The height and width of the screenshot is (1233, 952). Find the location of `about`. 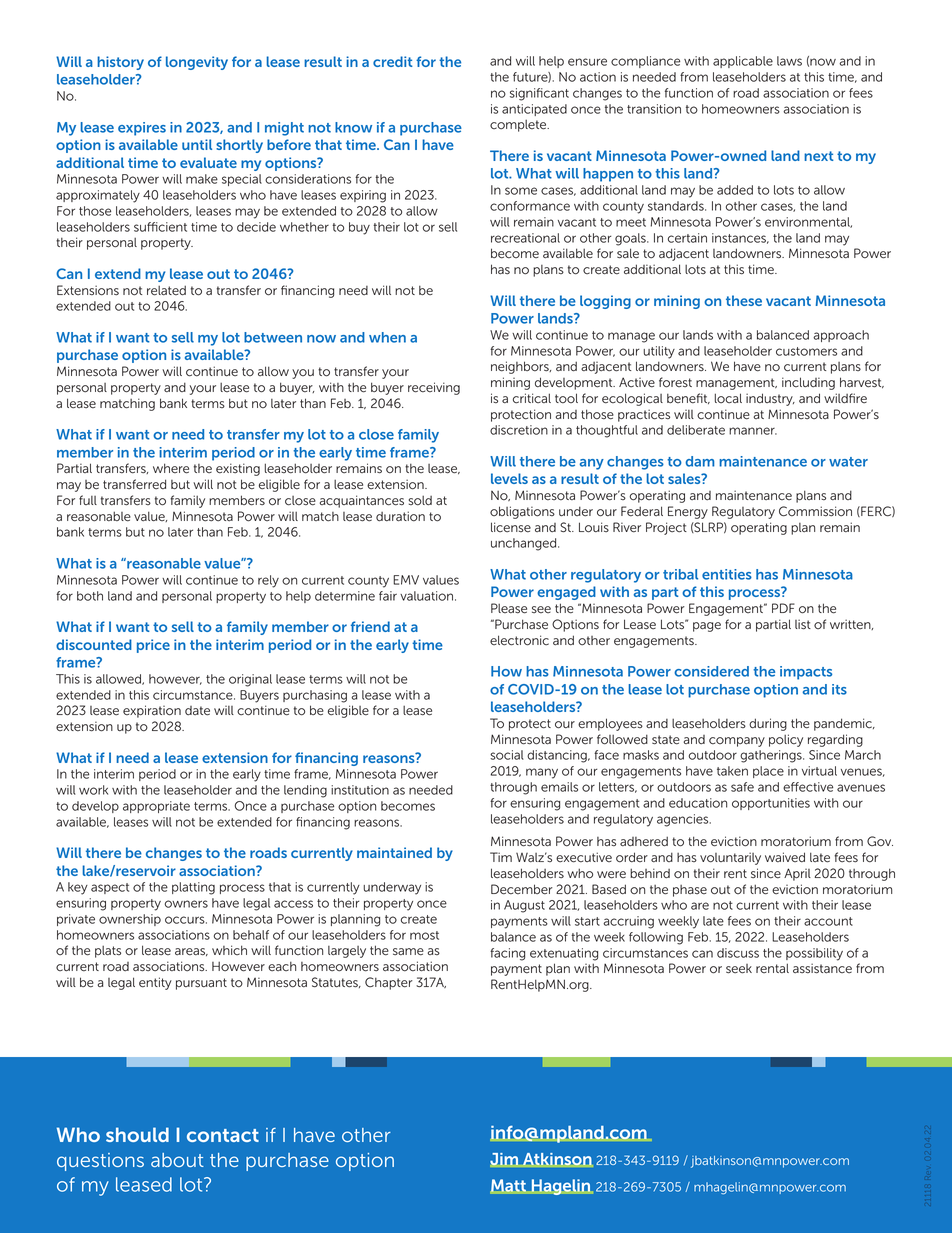

about is located at coordinates (177, 1160).
